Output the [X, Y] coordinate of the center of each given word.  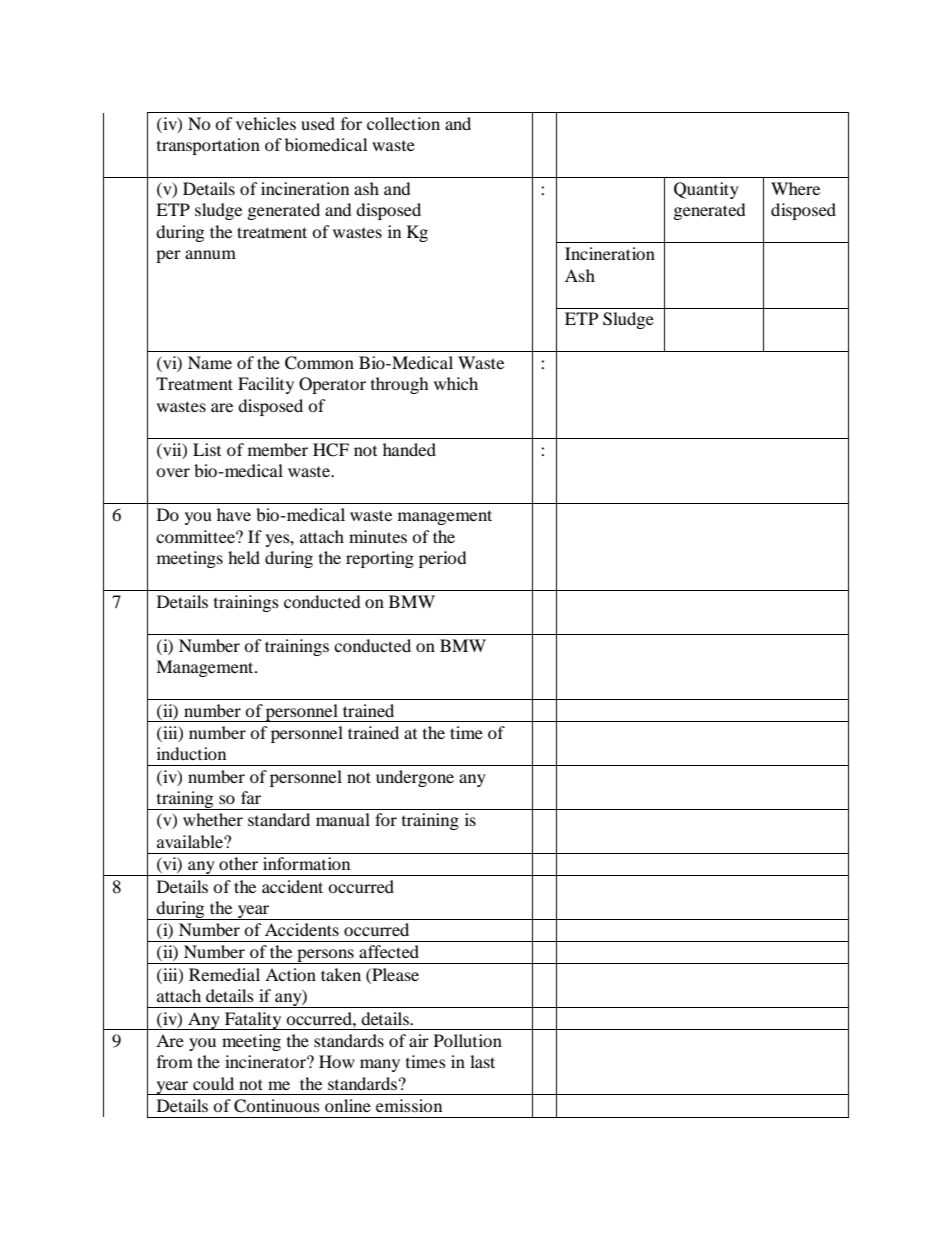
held [244, 557]
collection [403, 123]
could [213, 1083]
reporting [380, 559]
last [482, 1061]
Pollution [468, 1040]
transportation [208, 146]
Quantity [706, 190]
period [442, 559]
